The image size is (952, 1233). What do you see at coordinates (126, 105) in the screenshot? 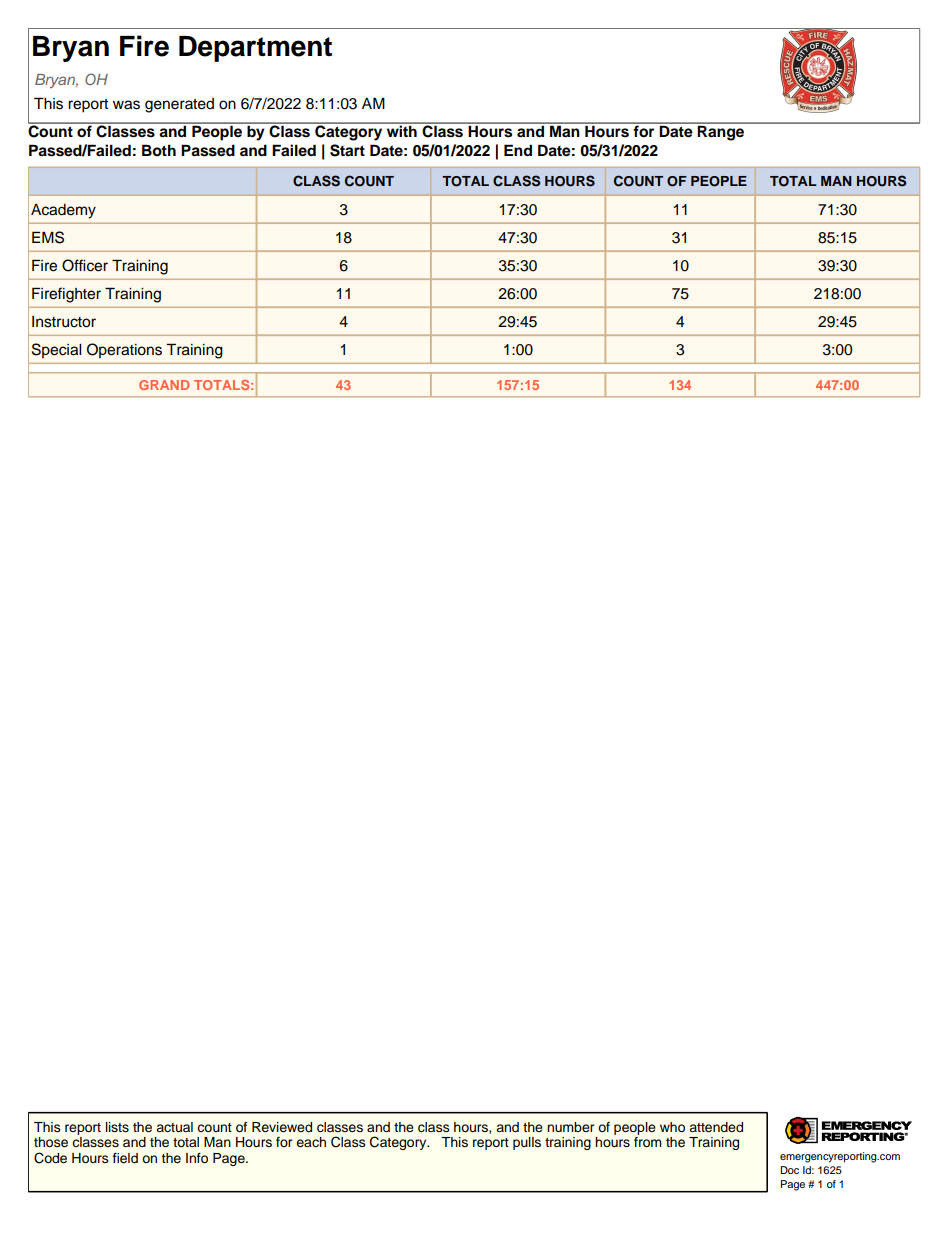
I see `was` at bounding box center [126, 105].
